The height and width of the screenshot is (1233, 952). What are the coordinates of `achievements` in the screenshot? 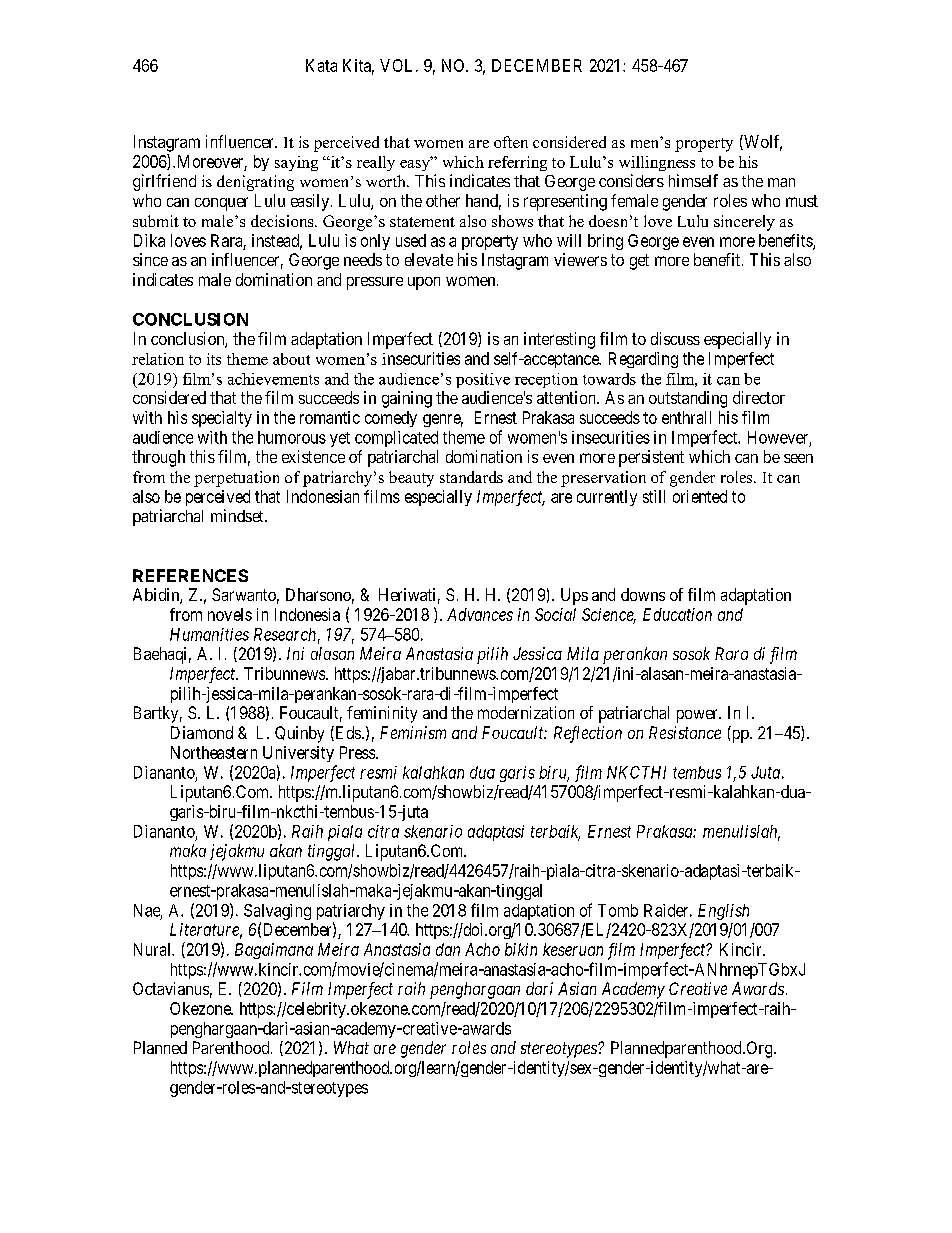 It's located at (273, 379).
